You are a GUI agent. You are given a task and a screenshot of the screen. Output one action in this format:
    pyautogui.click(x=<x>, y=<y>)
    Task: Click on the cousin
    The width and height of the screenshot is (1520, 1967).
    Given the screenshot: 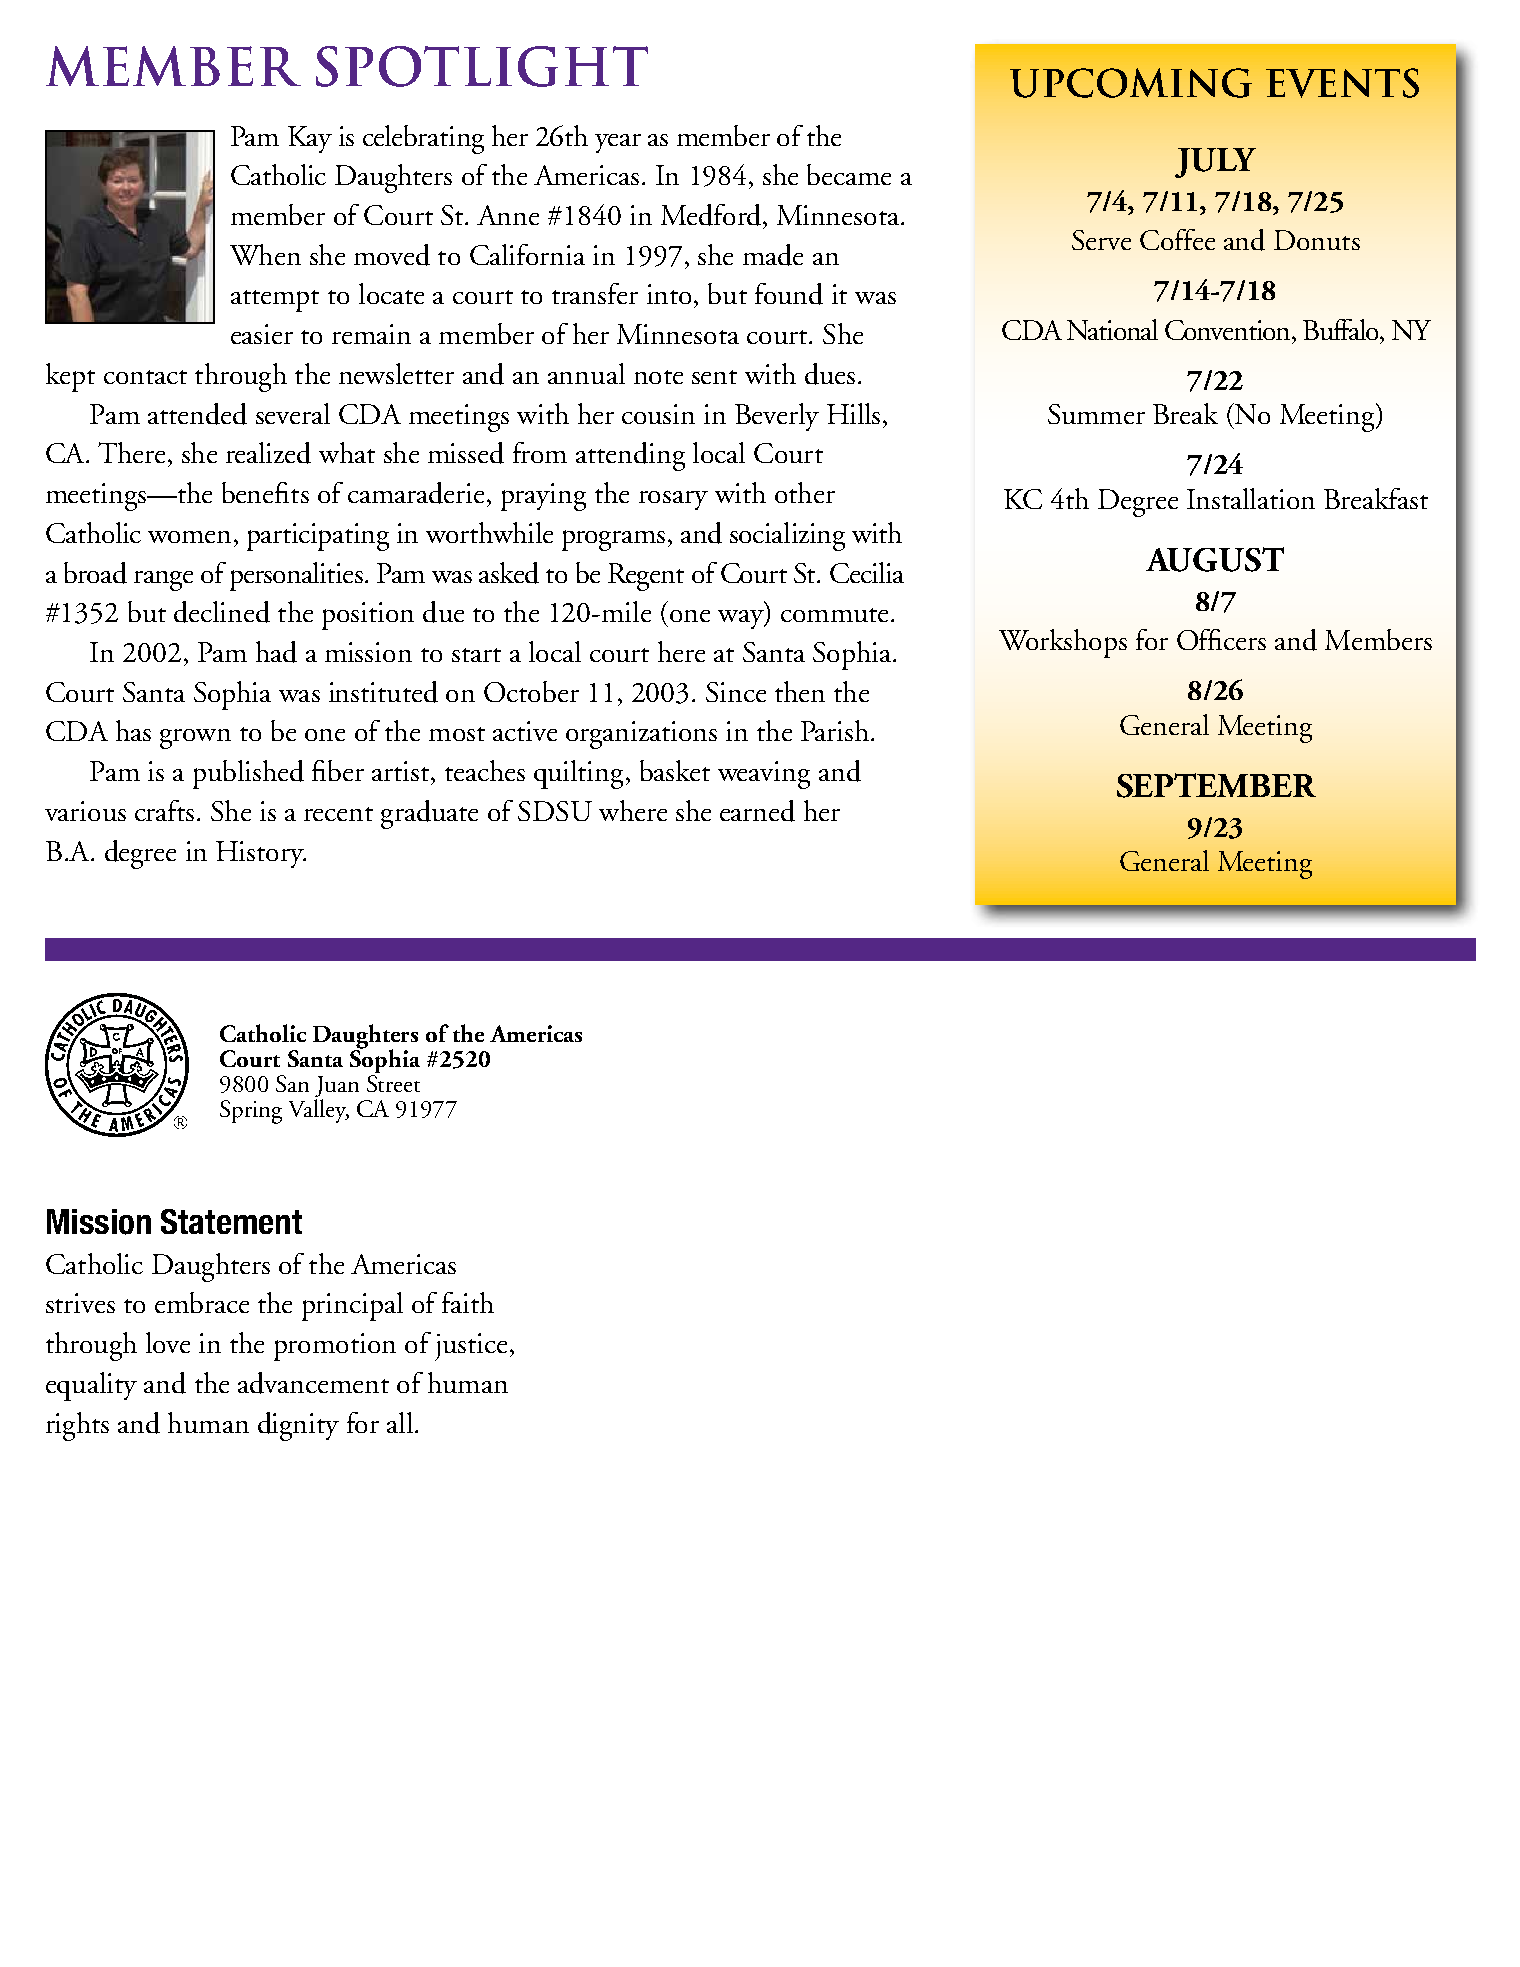 What is the action you would take?
    pyautogui.click(x=658, y=414)
